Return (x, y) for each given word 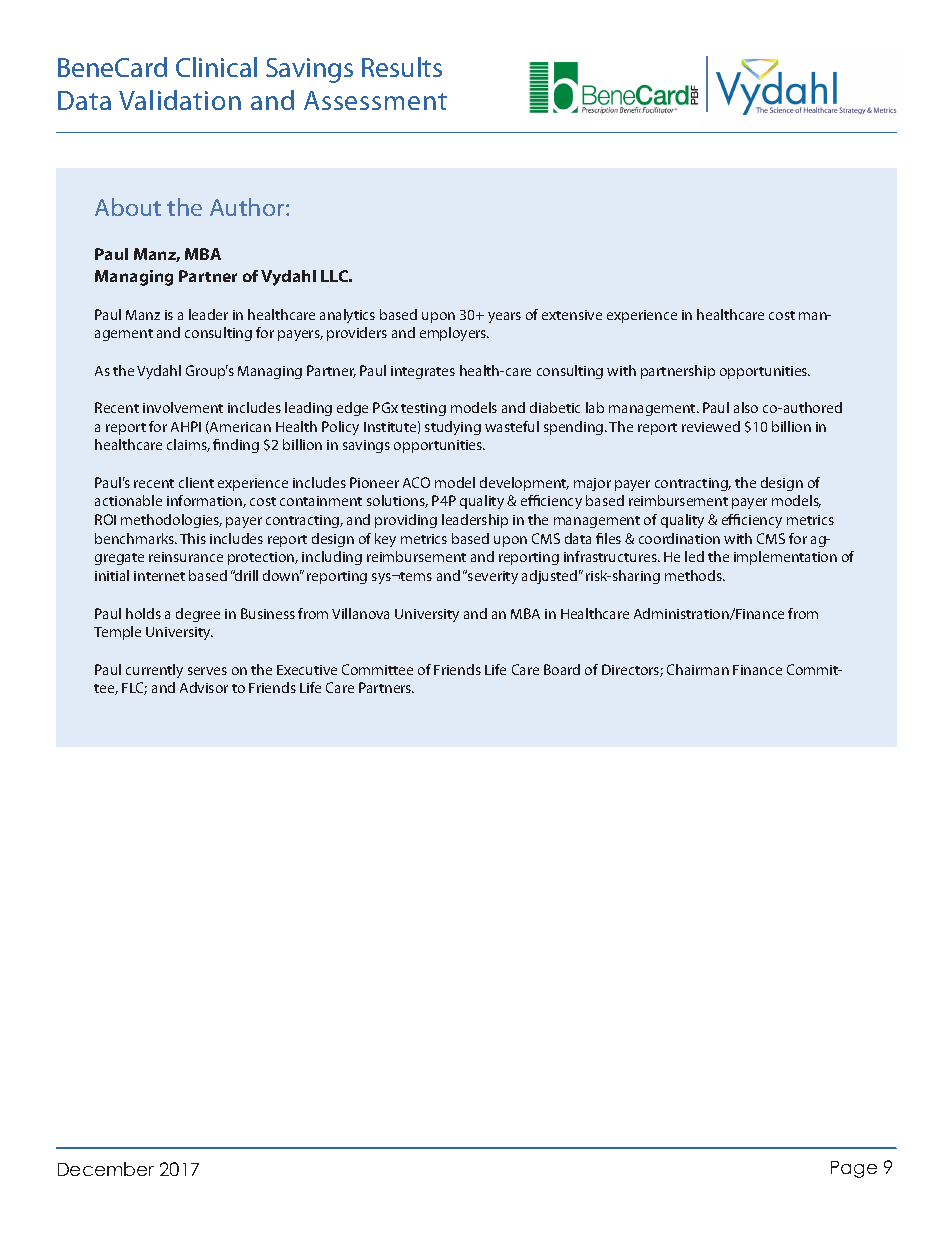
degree (198, 615)
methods (694, 575)
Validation (180, 100)
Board (562, 669)
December (106, 1169)
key (385, 540)
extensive (572, 315)
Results (402, 67)
